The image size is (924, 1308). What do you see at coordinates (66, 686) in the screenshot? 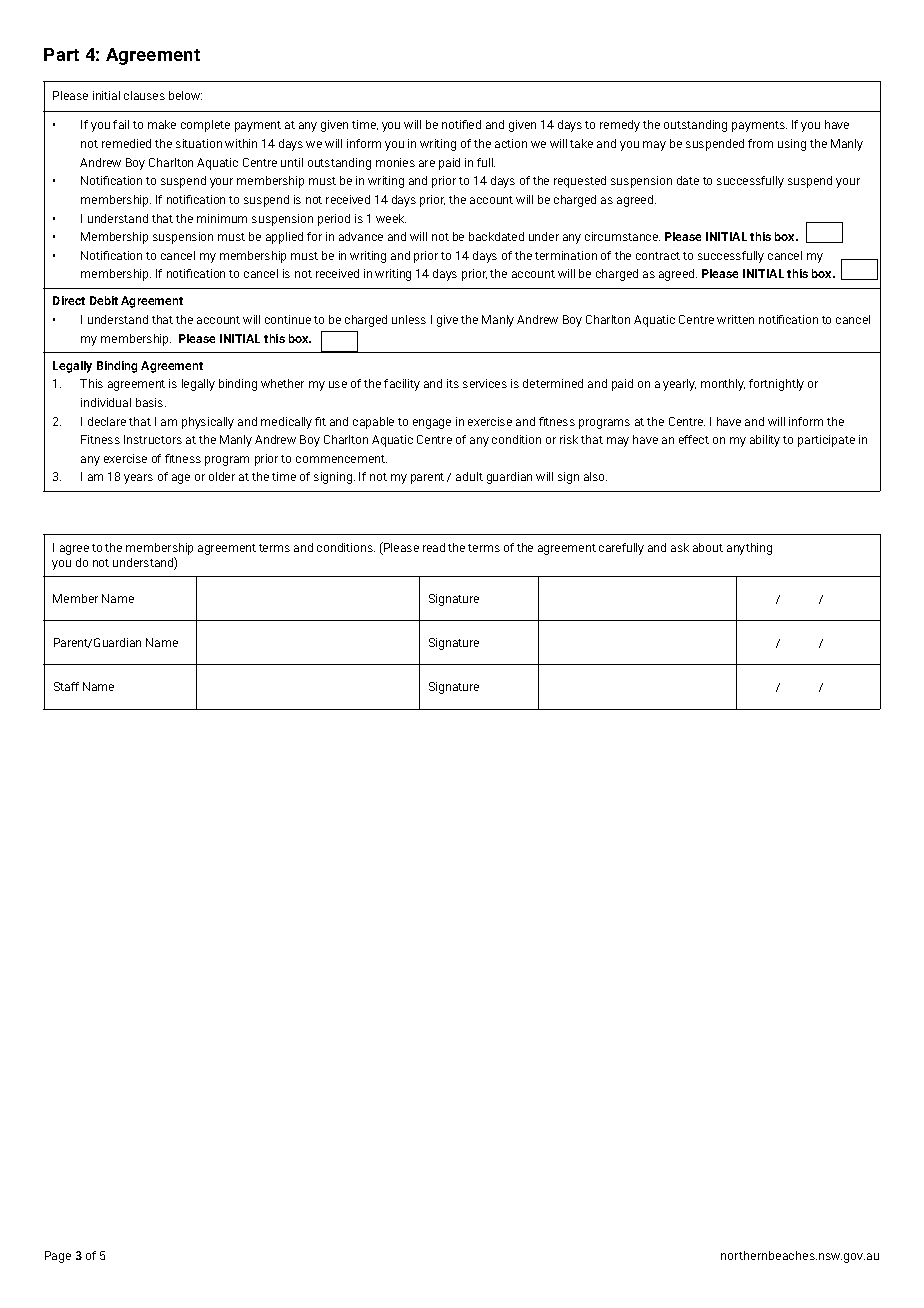
I see `Staff` at bounding box center [66, 686].
